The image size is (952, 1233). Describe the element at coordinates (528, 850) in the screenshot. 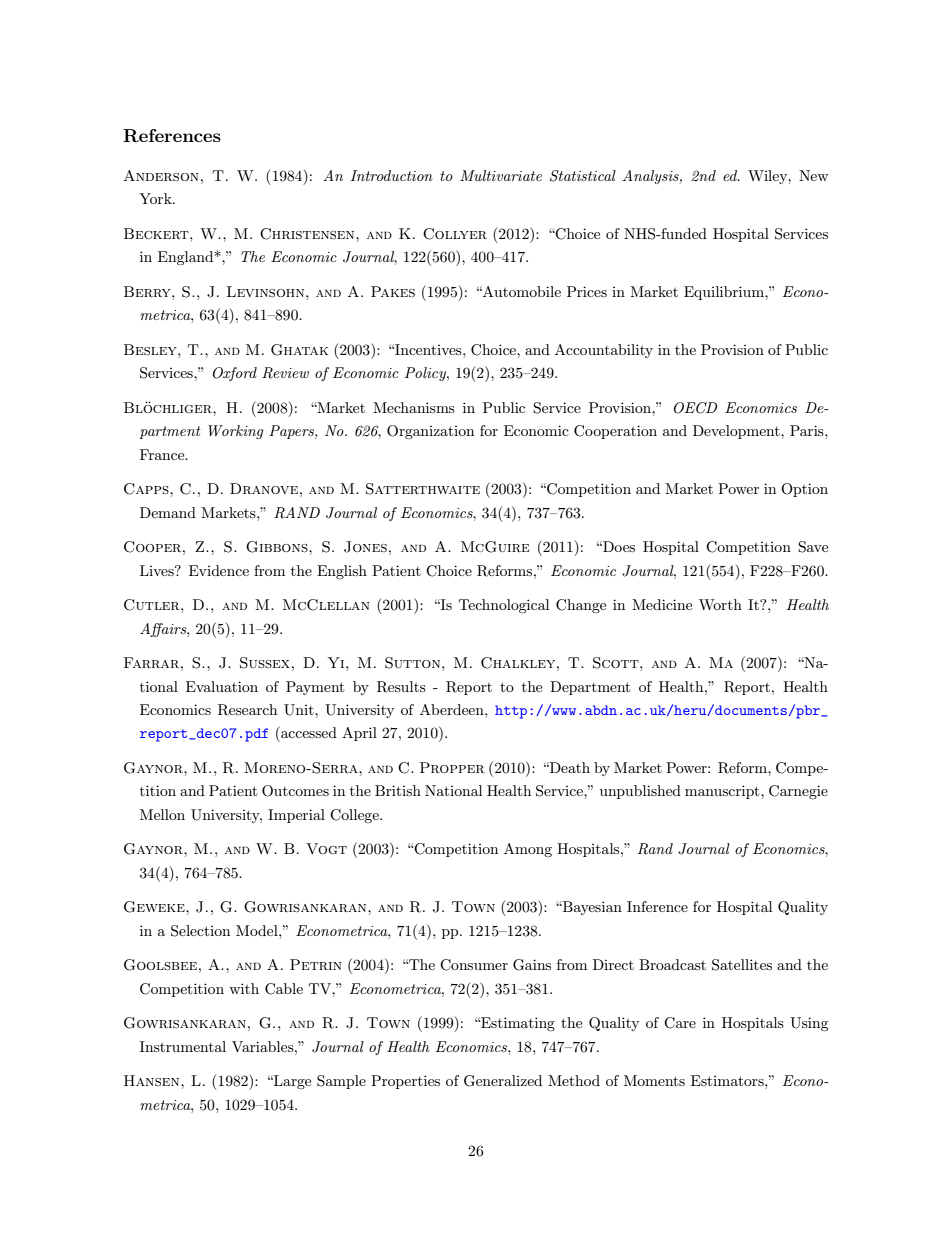

I see `Among` at that location.
